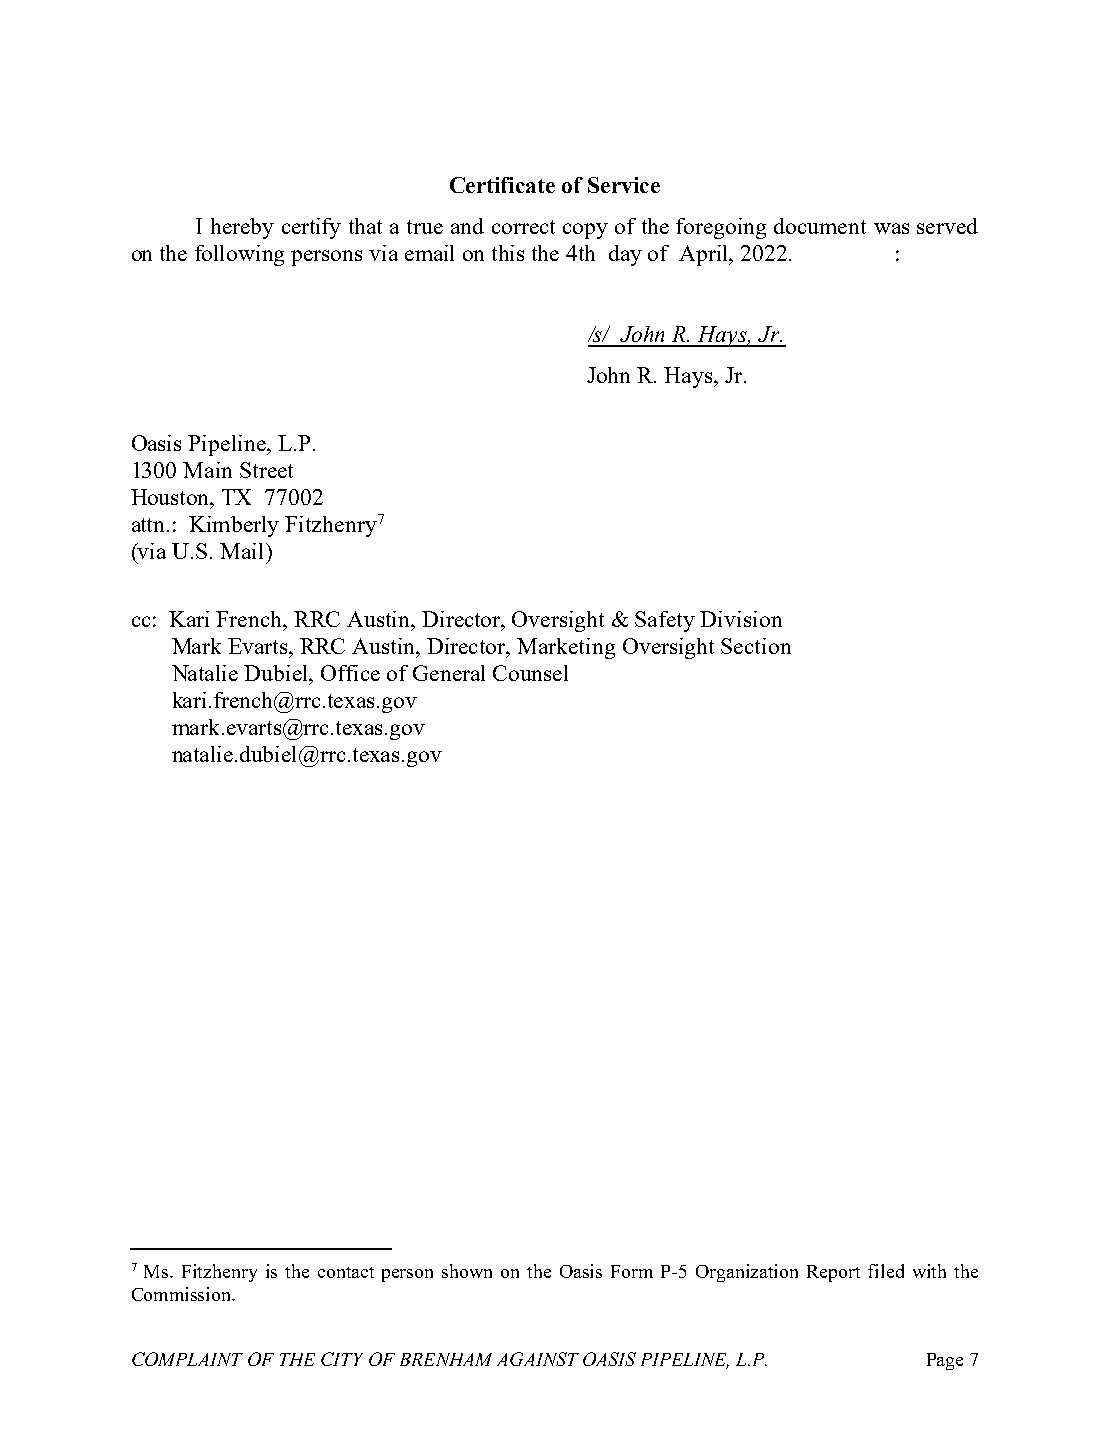  What do you see at coordinates (741, 619) in the screenshot?
I see `Division` at bounding box center [741, 619].
